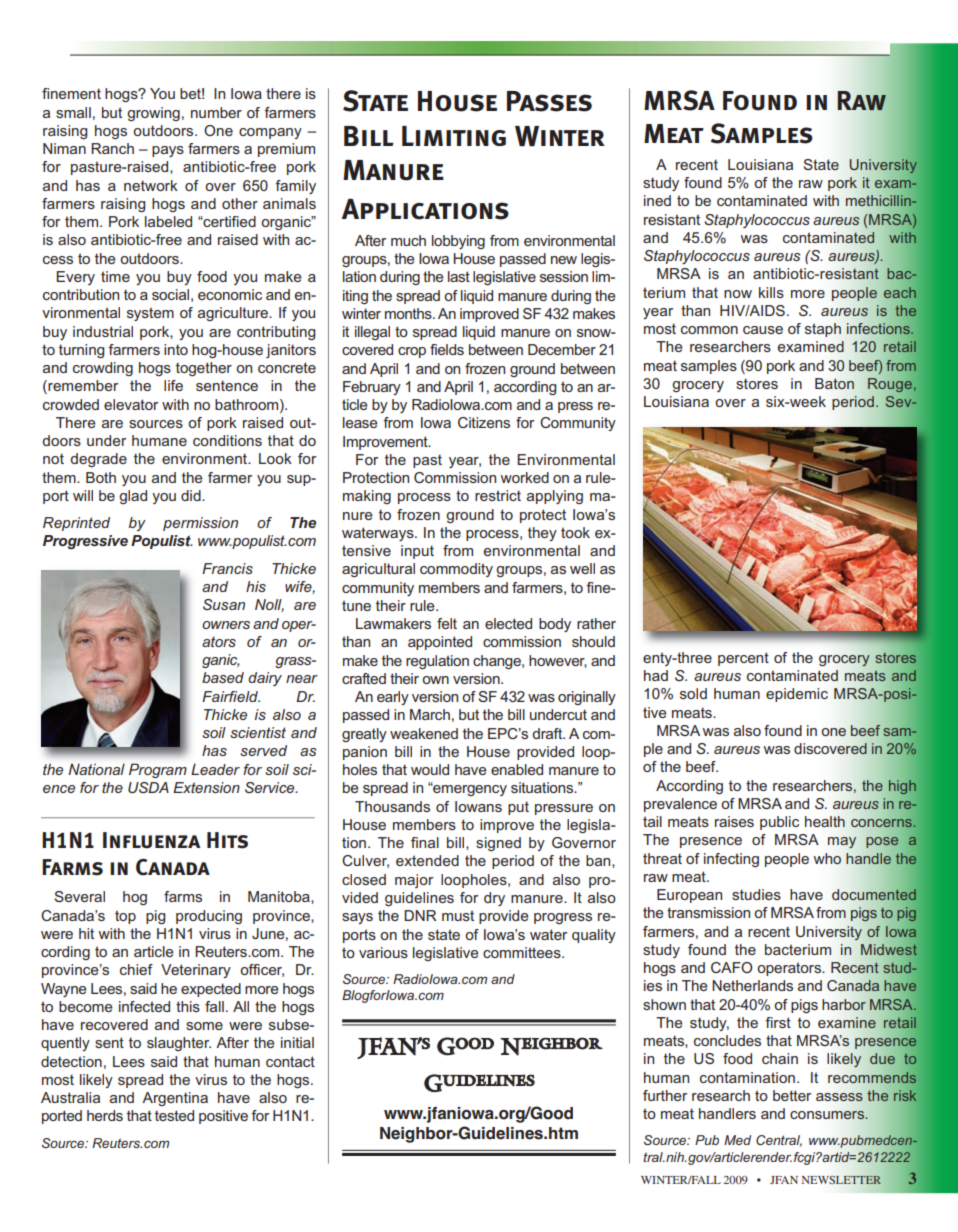 The width and height of the document is (958, 1232). What do you see at coordinates (665, 1095) in the document?
I see `further` at bounding box center [665, 1095].
